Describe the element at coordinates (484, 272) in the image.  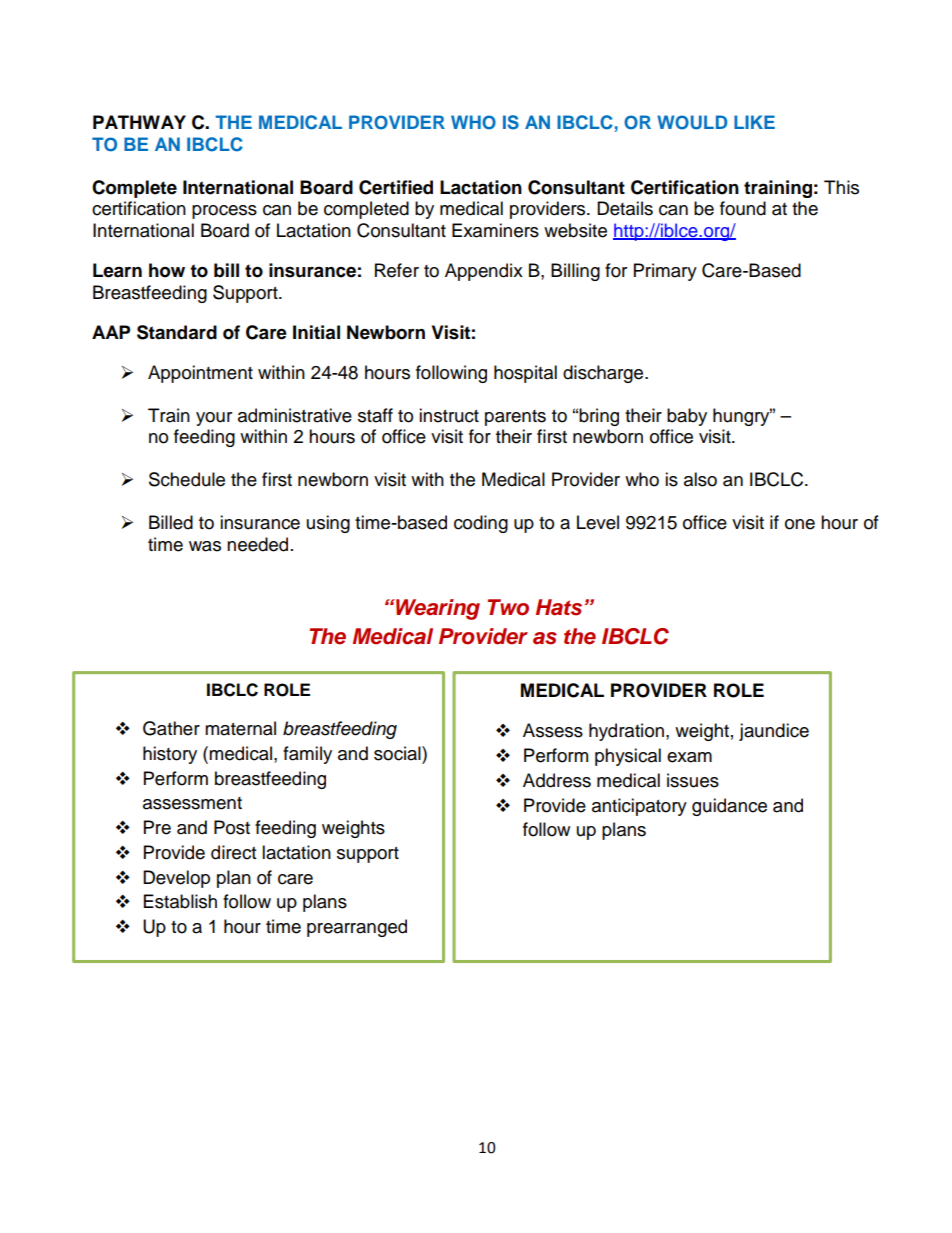
I see `Appendix` at that location.
